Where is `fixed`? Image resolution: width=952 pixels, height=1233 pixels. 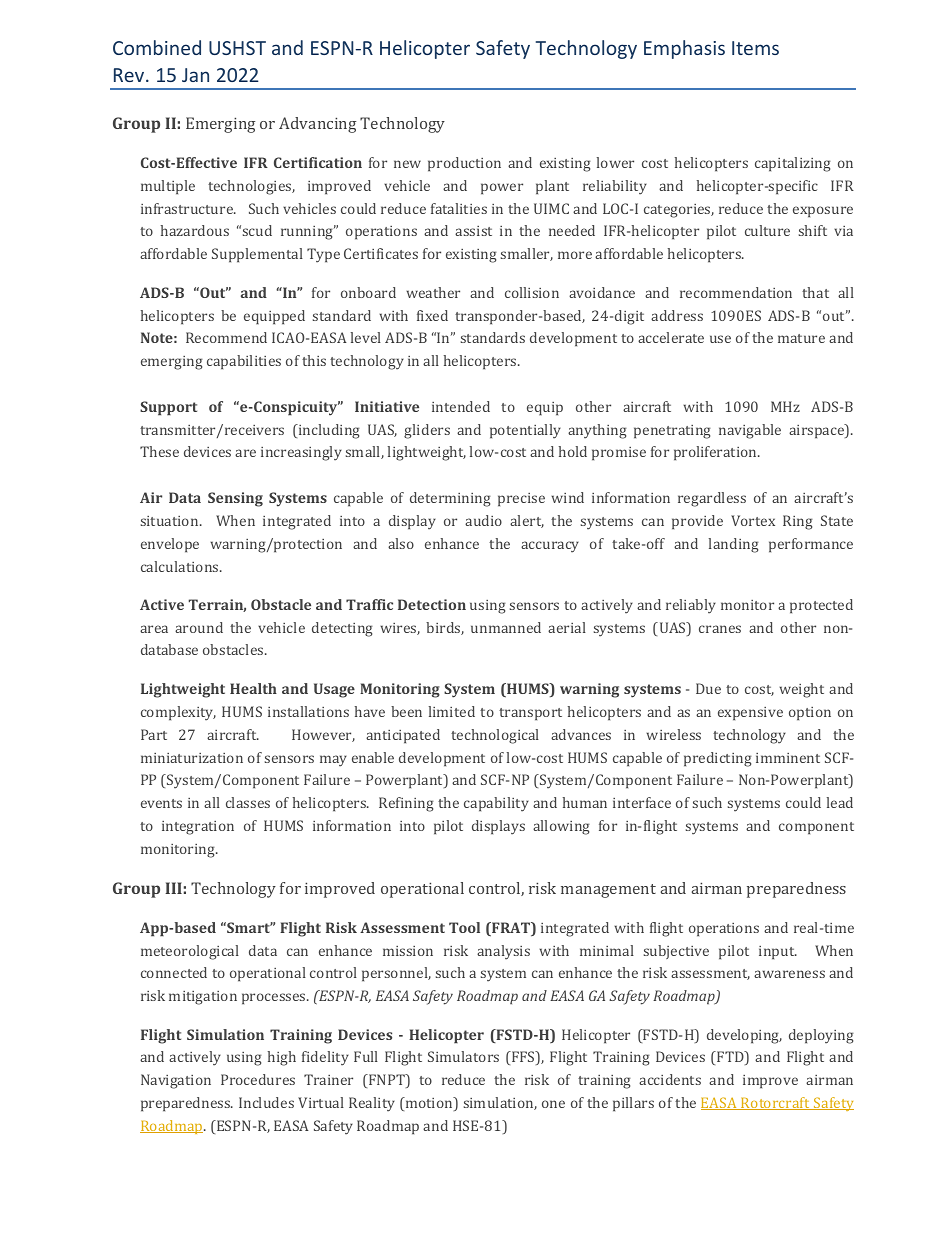 fixed is located at coordinates (432, 315).
